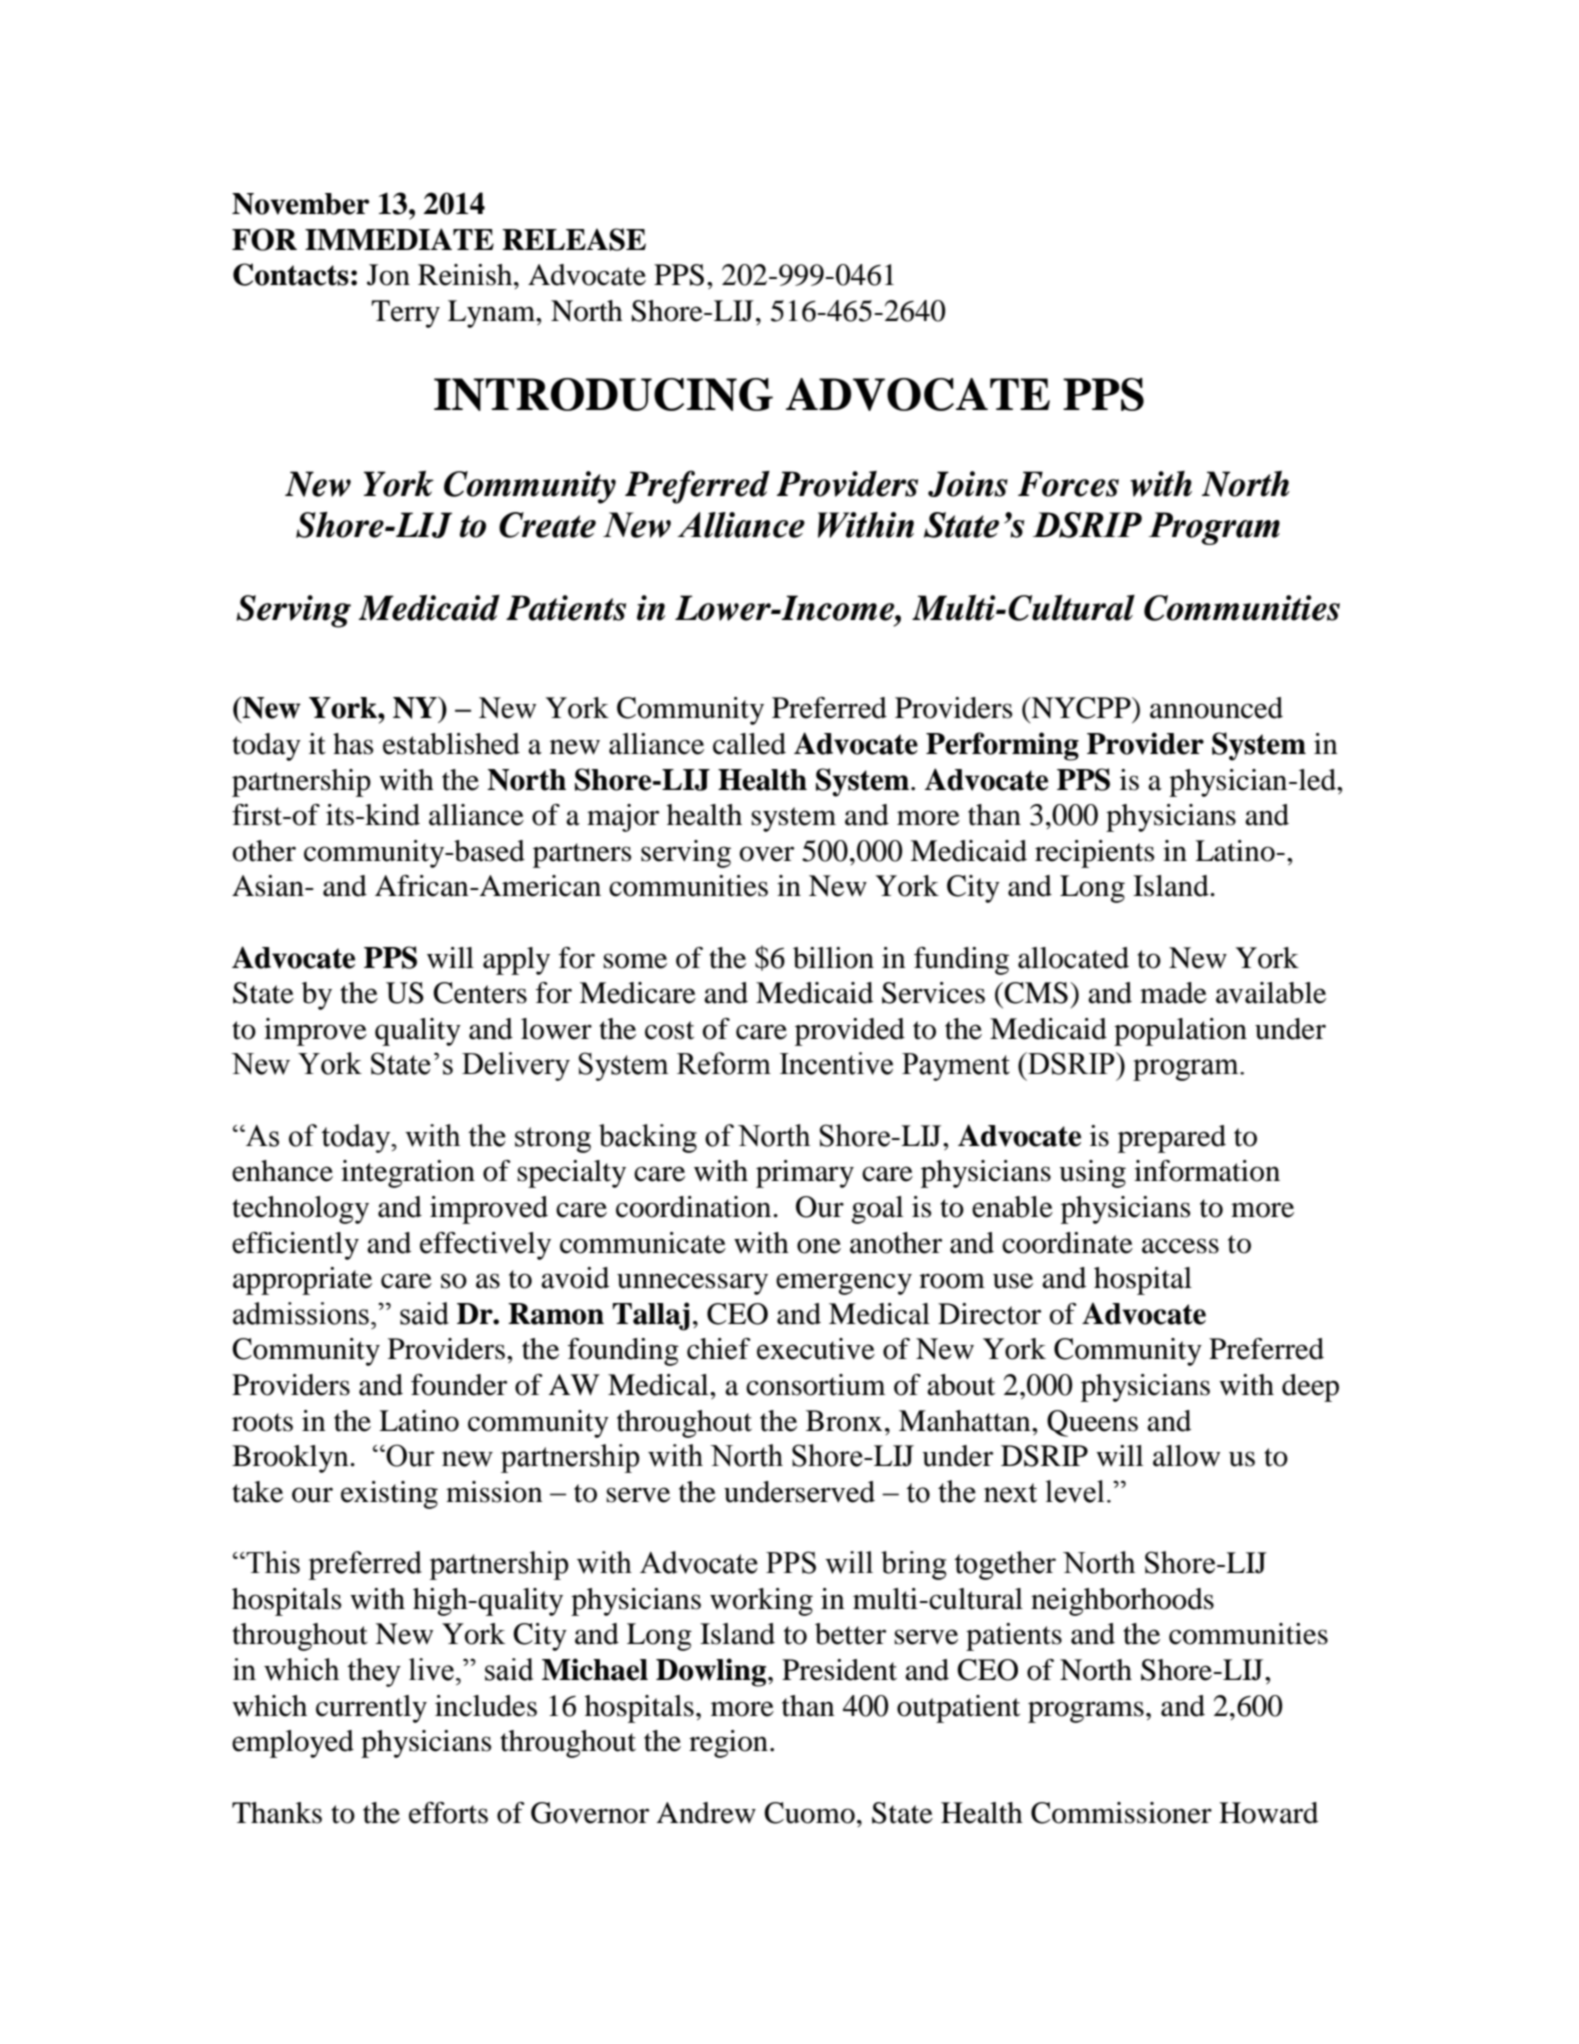  Describe the element at coordinates (749, 744) in the screenshot. I see `called` at that location.
